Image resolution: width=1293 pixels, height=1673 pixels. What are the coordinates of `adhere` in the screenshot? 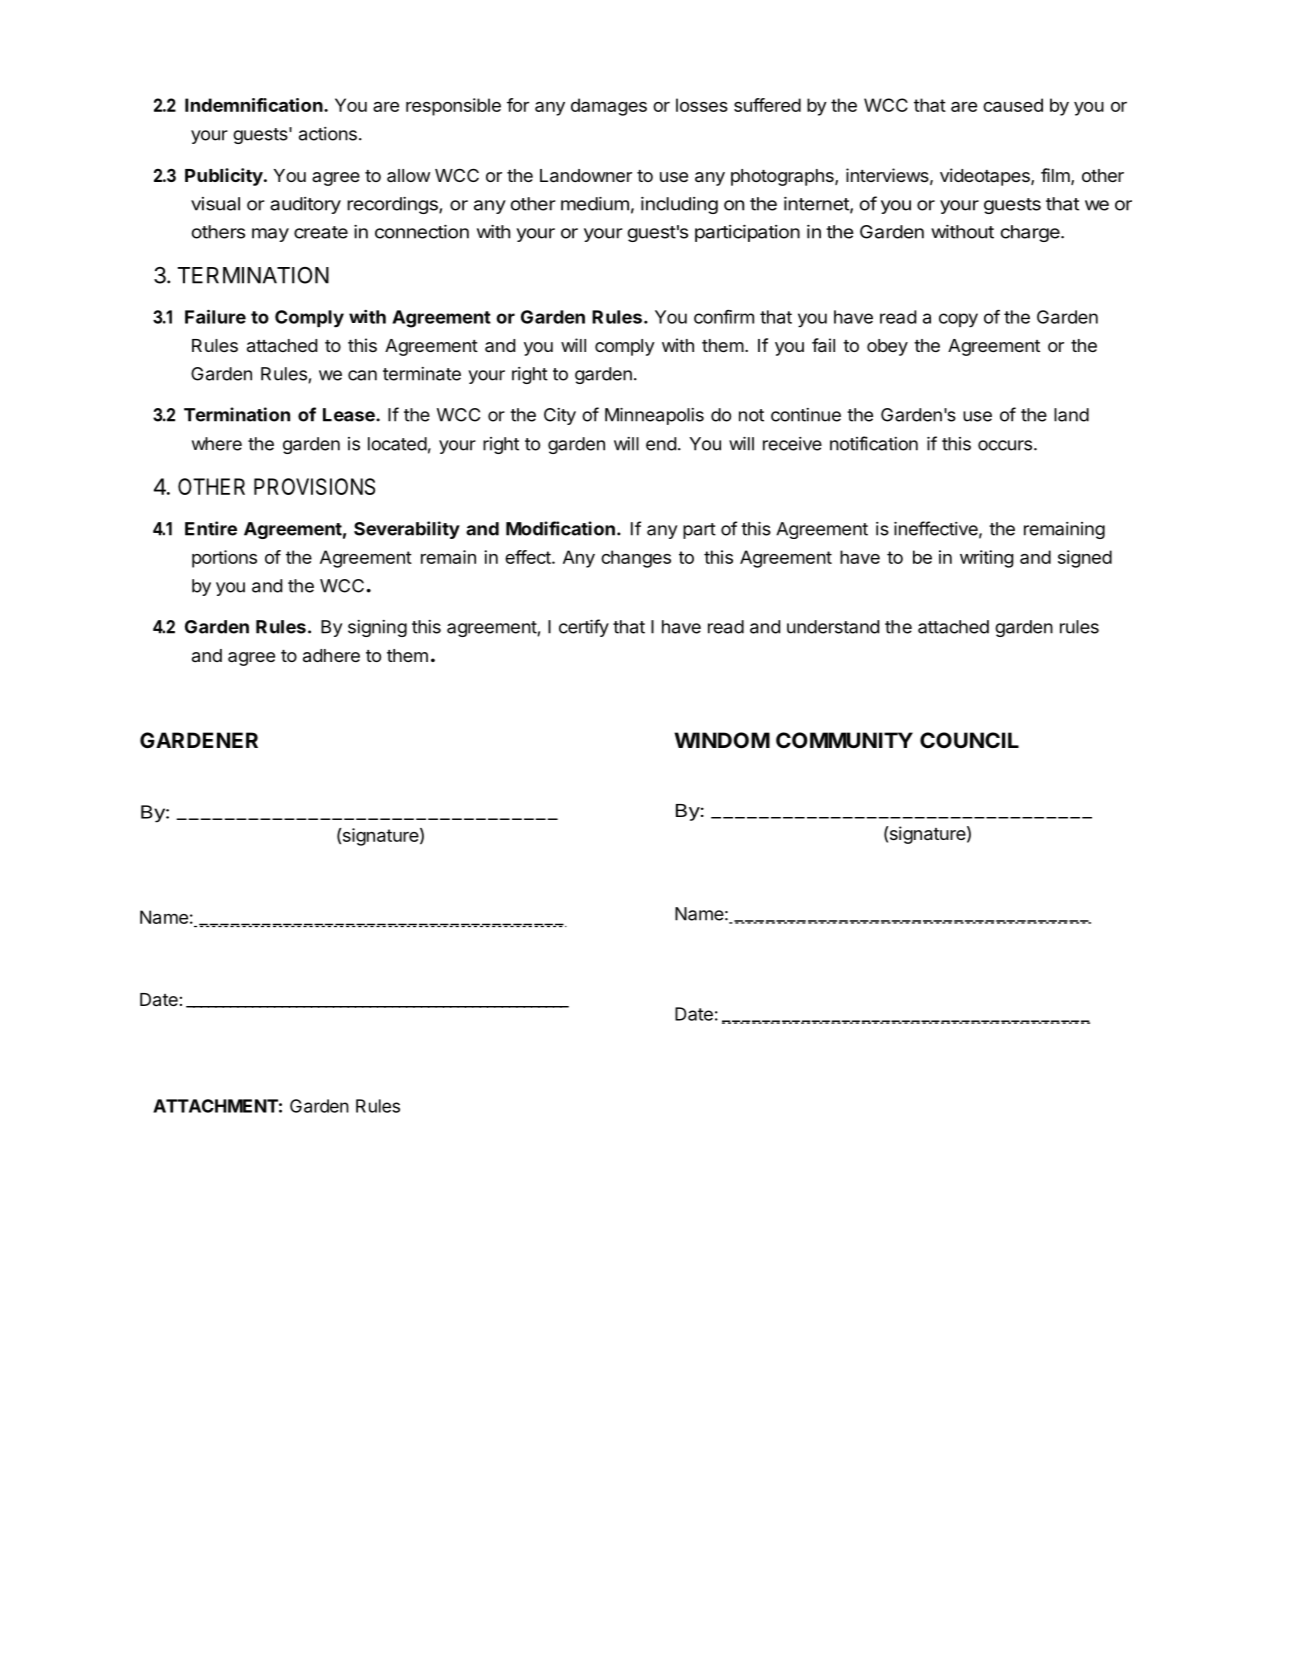 It's located at (331, 656).
